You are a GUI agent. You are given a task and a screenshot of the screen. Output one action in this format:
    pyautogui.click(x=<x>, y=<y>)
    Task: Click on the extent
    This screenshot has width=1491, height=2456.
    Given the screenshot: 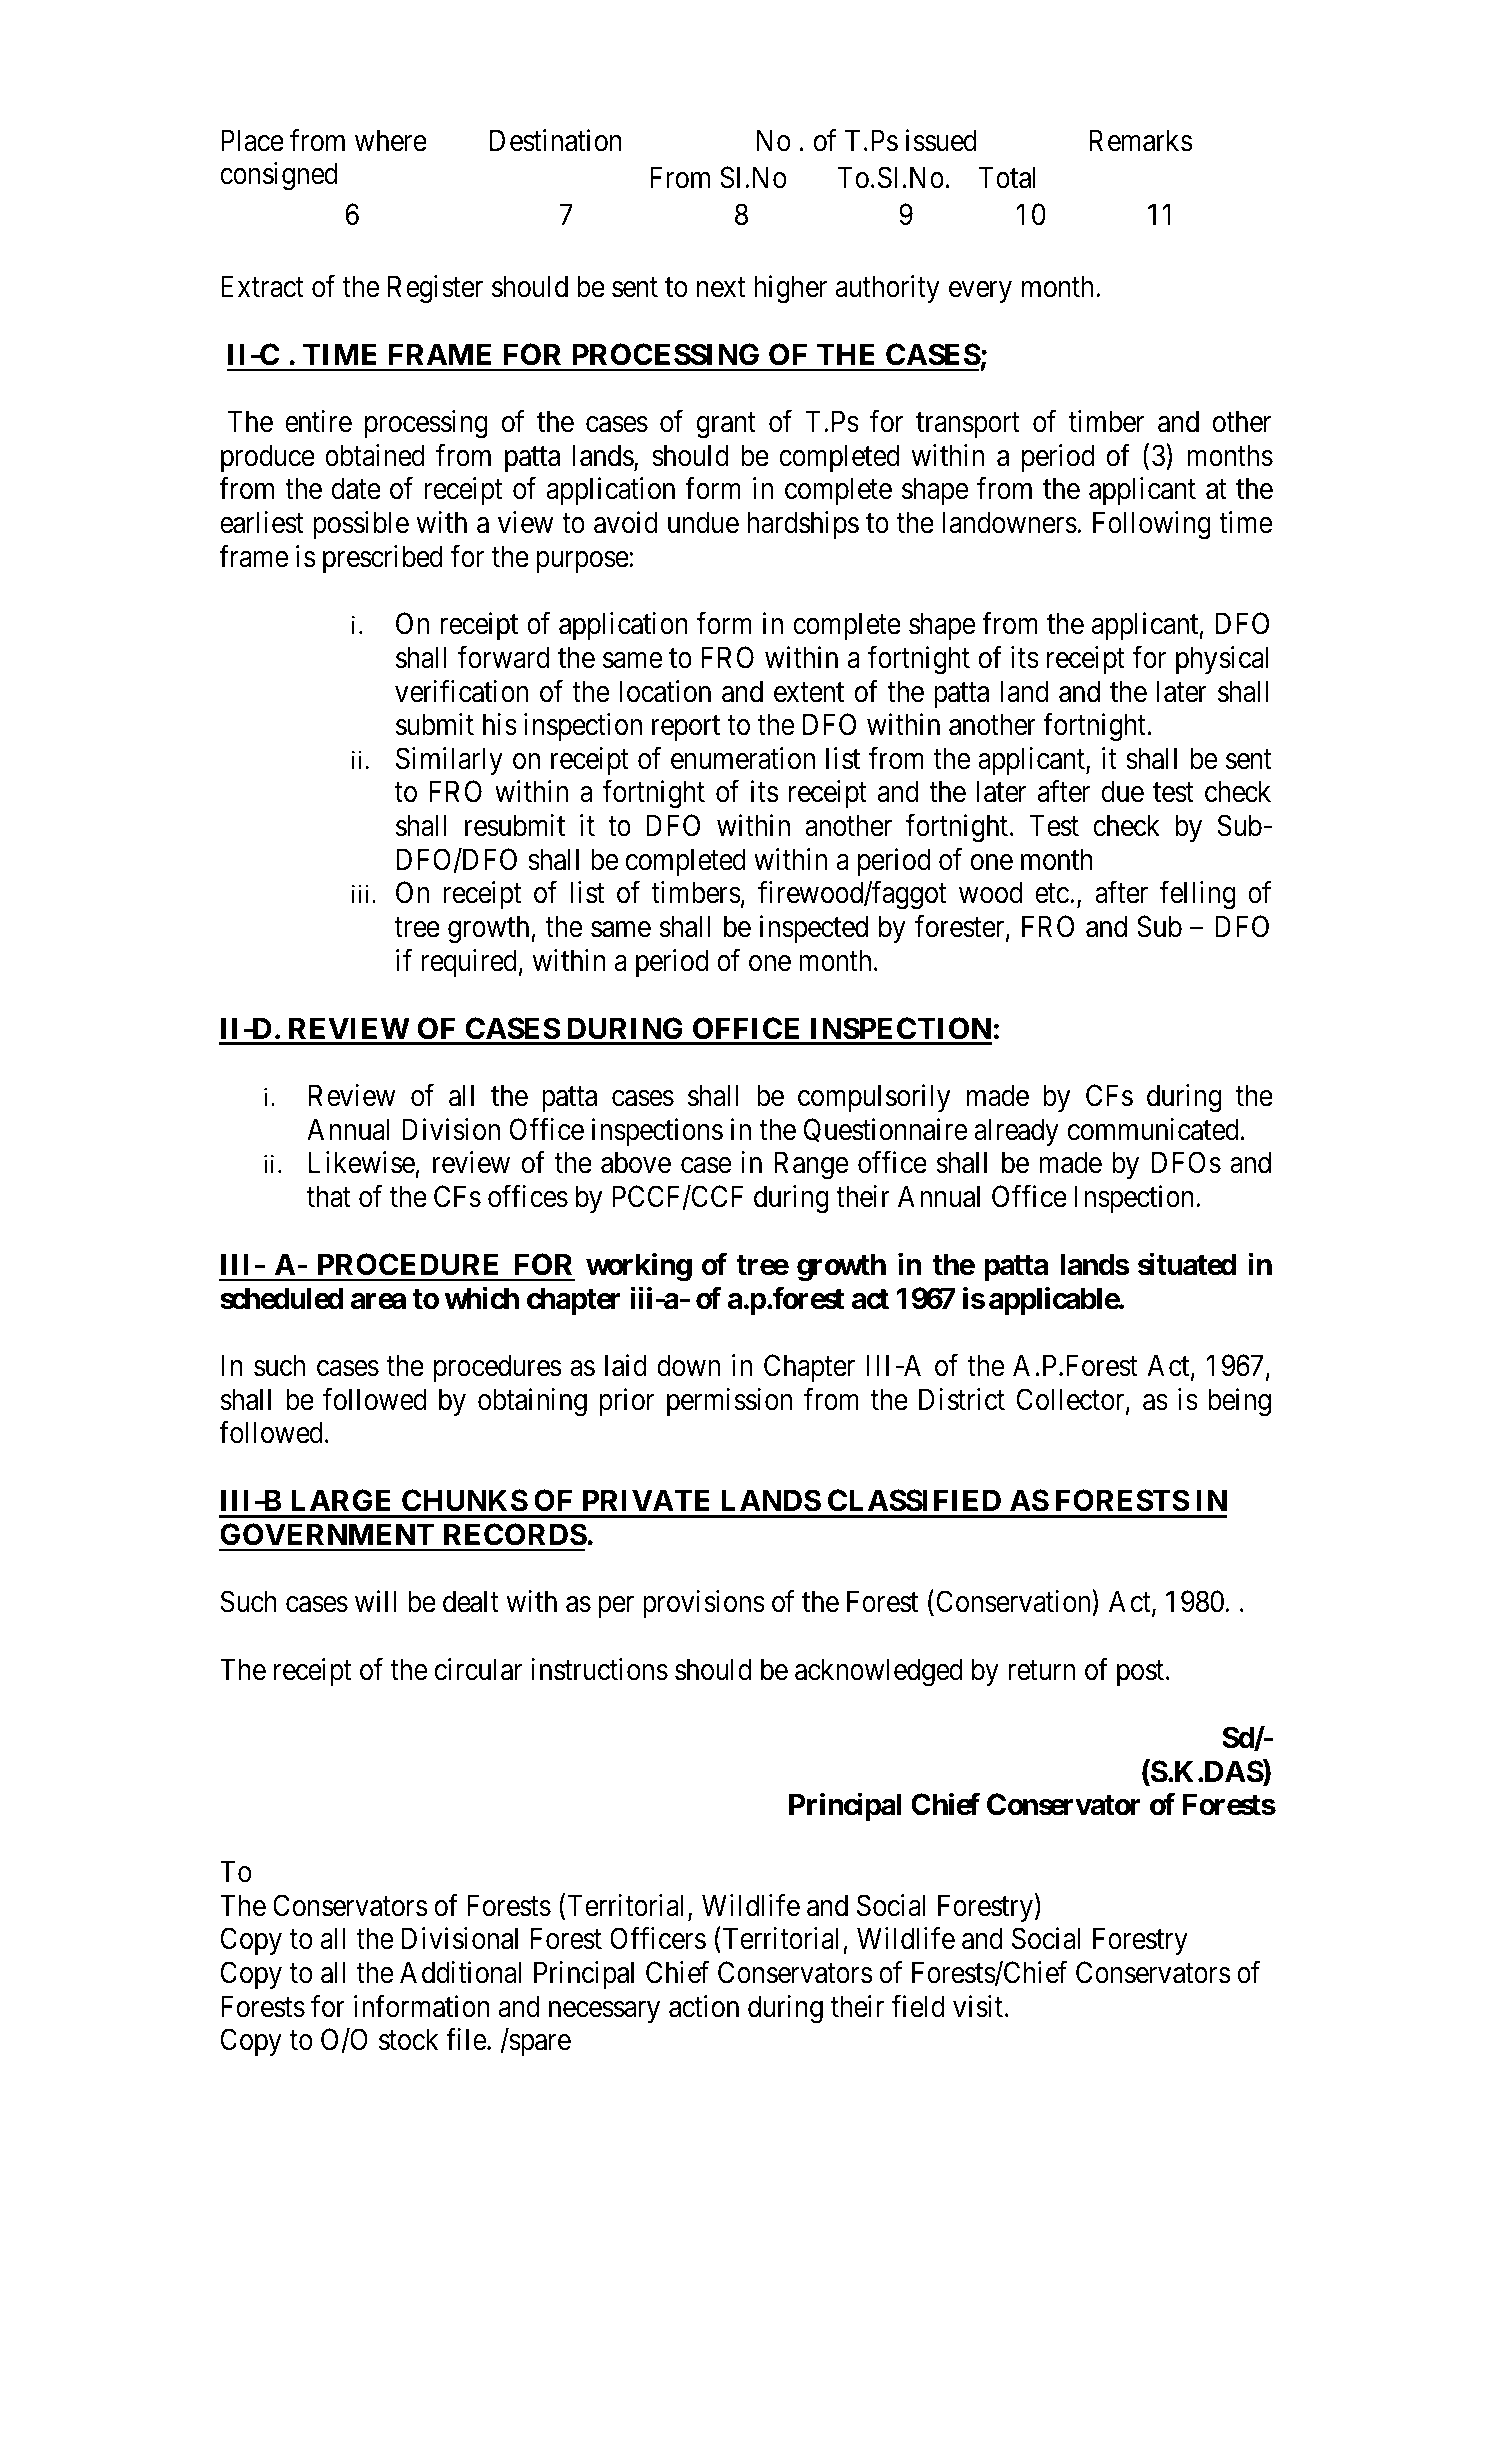 What is the action you would take?
    pyautogui.click(x=809, y=693)
